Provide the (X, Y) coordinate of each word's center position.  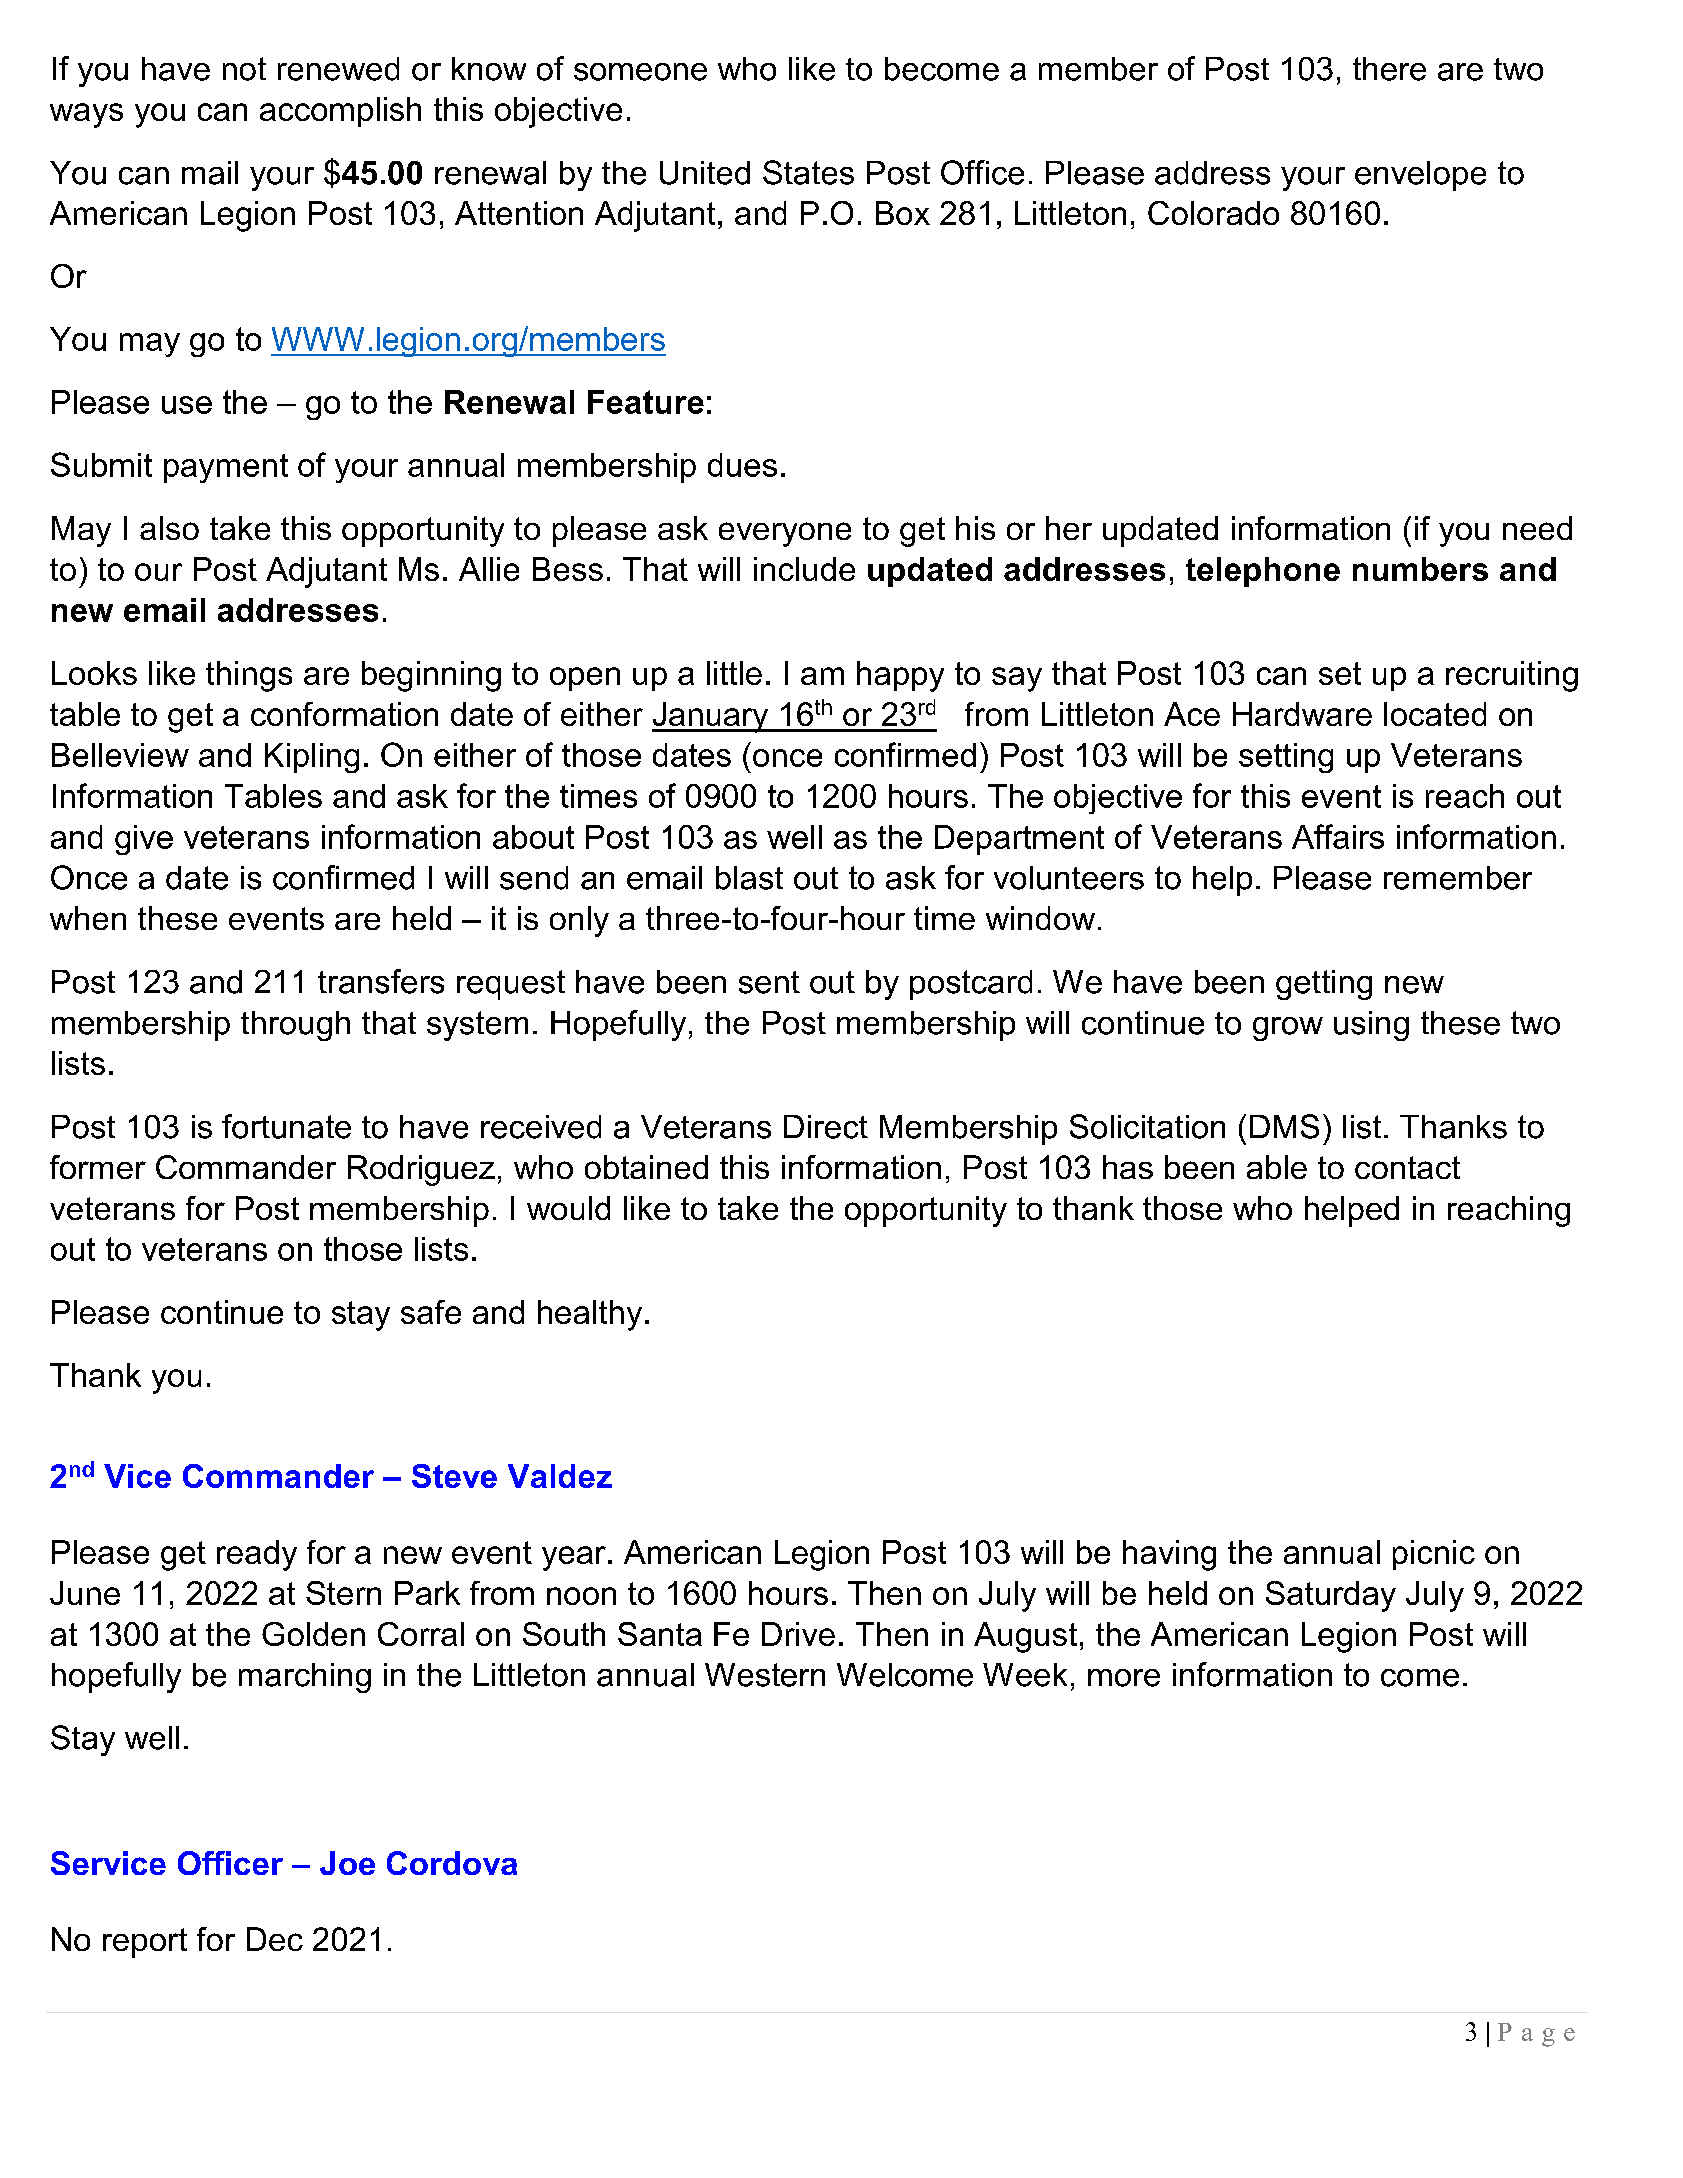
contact (1407, 1167)
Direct (826, 1127)
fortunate (286, 1126)
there (1389, 69)
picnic (1434, 1555)
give (144, 840)
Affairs (1338, 836)
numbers (1420, 569)
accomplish (340, 112)
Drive (798, 1634)
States (808, 172)
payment (226, 468)
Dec (275, 1939)
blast (749, 878)
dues (742, 465)
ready (257, 1555)
